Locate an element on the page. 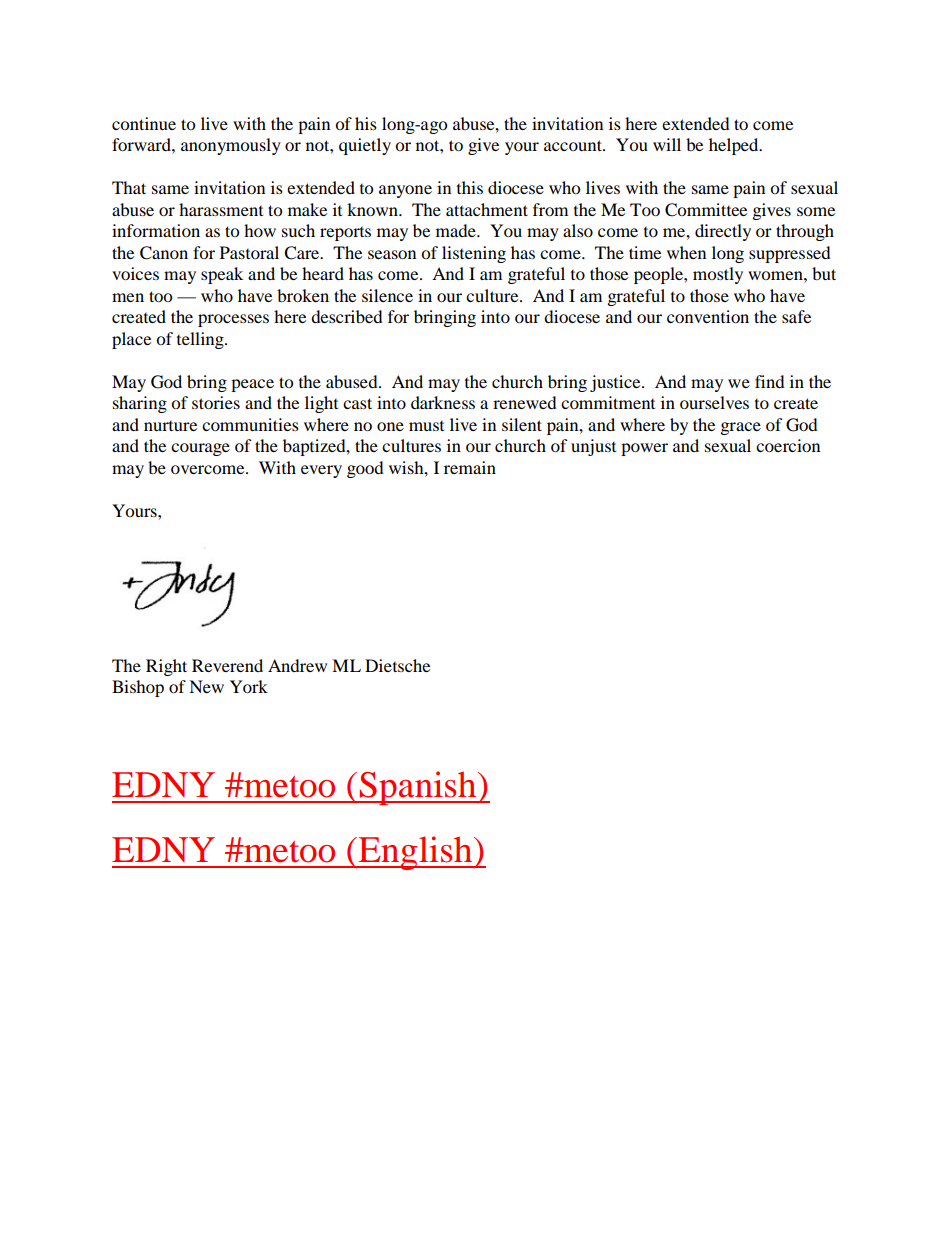  coercion is located at coordinates (788, 445).
